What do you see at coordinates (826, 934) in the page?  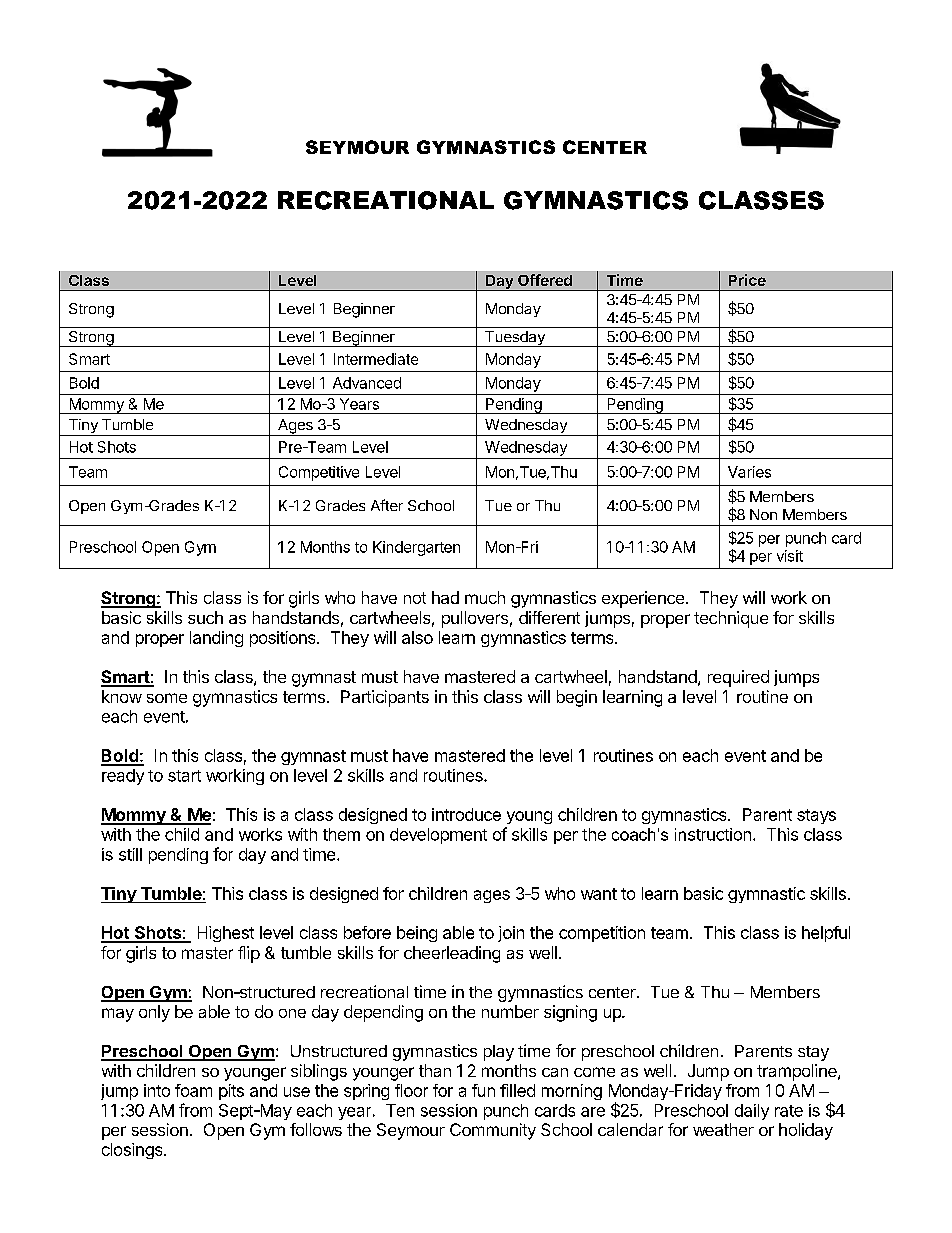 I see `helpful` at bounding box center [826, 934].
